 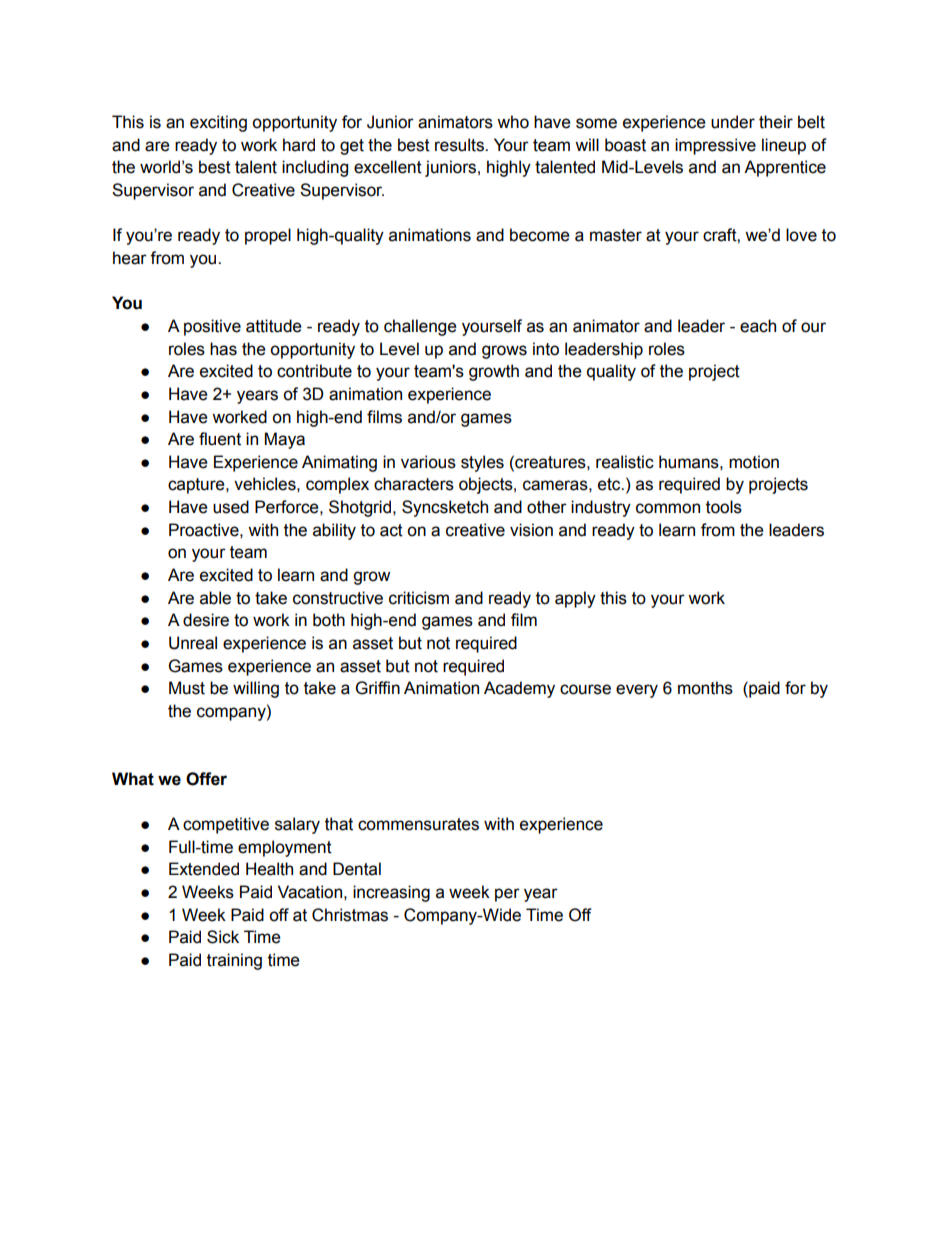 What do you see at coordinates (705, 688) in the page?
I see `months` at bounding box center [705, 688].
